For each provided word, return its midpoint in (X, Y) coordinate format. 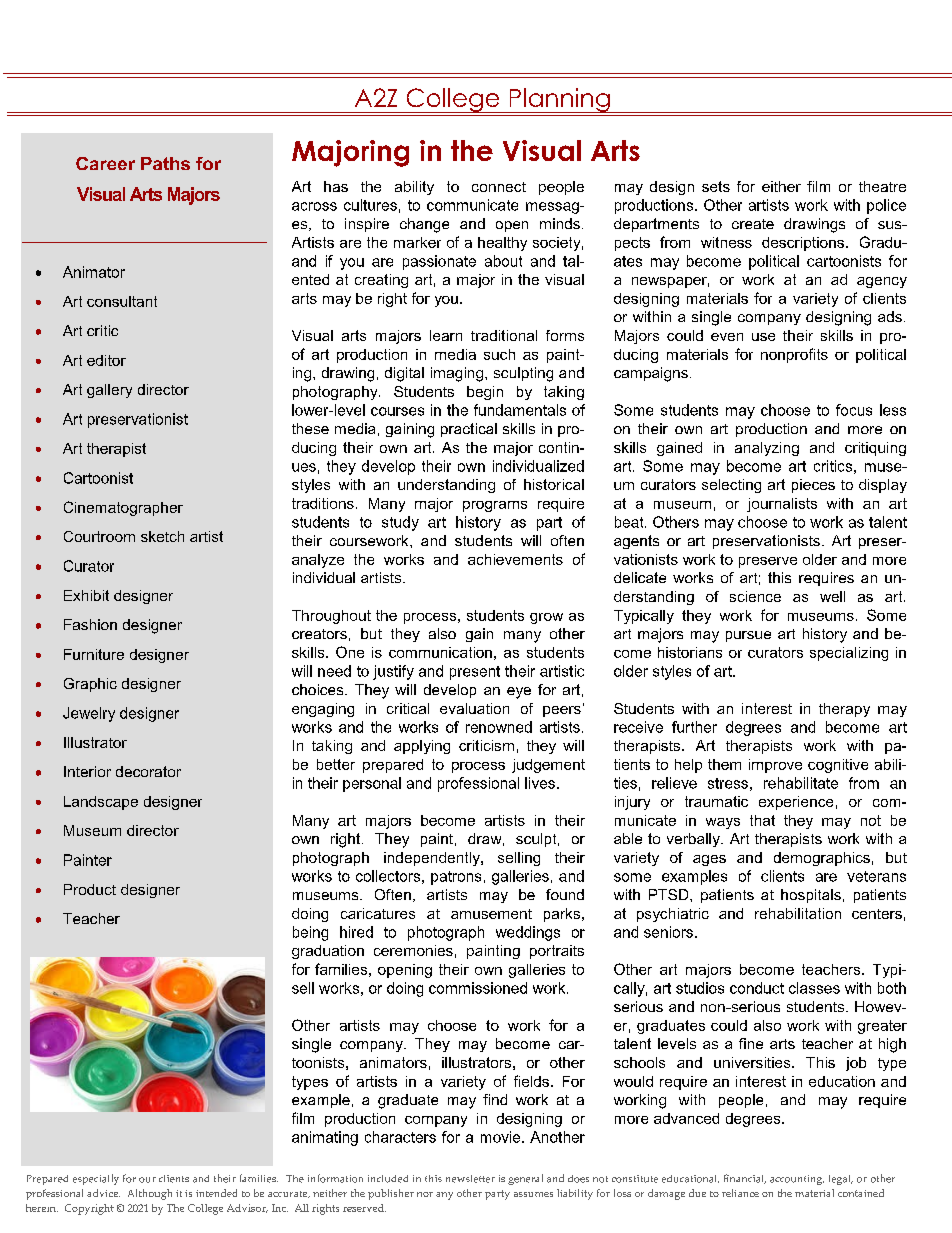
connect (499, 187)
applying (422, 747)
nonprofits (794, 355)
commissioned (478, 988)
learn (446, 335)
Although (150, 1194)
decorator (148, 771)
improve (775, 766)
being (310, 933)
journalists (782, 505)
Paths (165, 163)
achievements (515, 559)
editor (106, 360)
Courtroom (99, 536)
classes (814, 988)
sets (716, 186)
